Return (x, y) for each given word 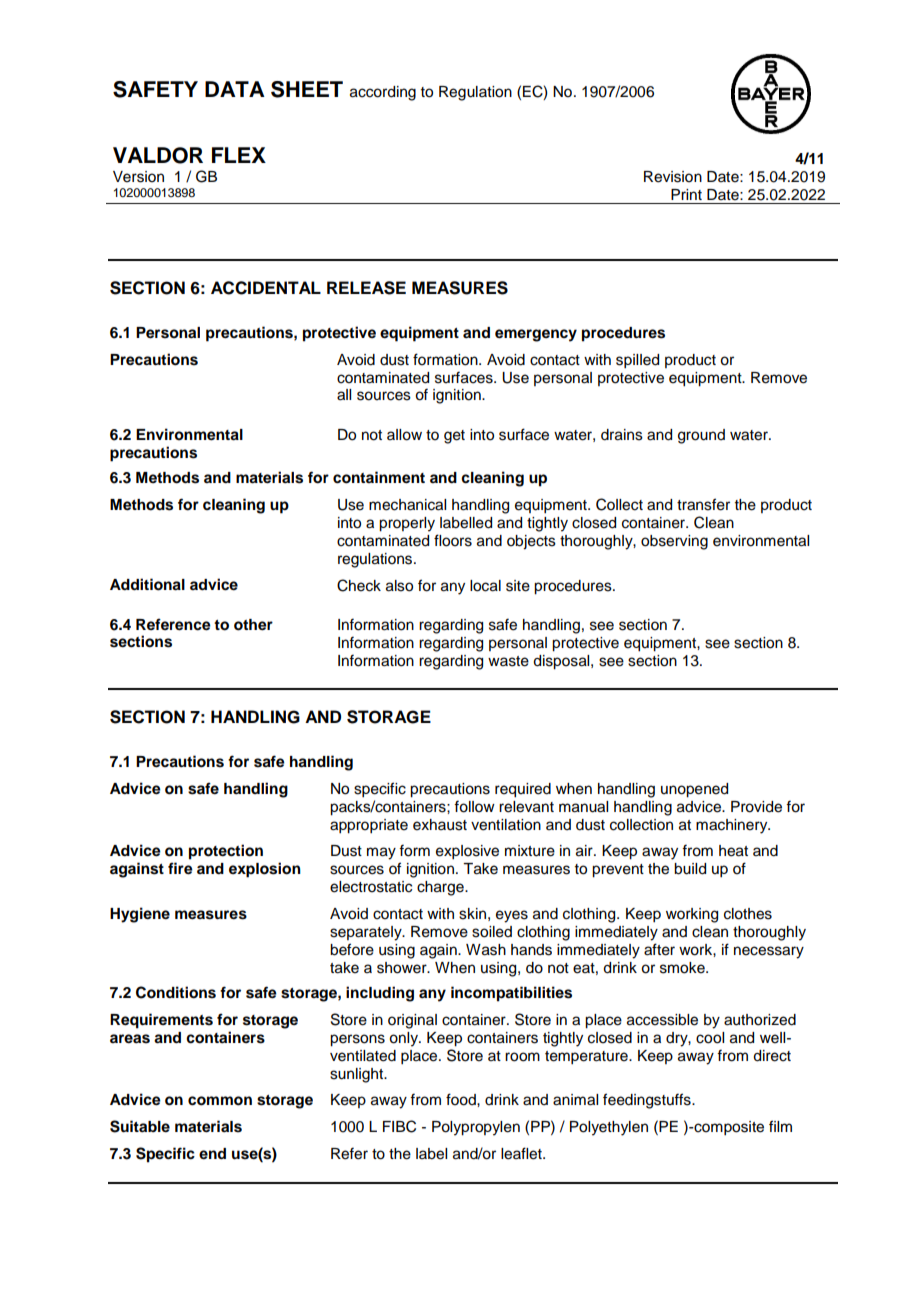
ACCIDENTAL (266, 288)
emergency (536, 335)
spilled (637, 361)
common (220, 1101)
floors (453, 540)
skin (472, 914)
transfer (703, 504)
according (383, 93)
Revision (673, 177)
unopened (694, 790)
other (253, 625)
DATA (235, 89)
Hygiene (140, 915)
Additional (147, 584)
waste (508, 661)
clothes (748, 914)
